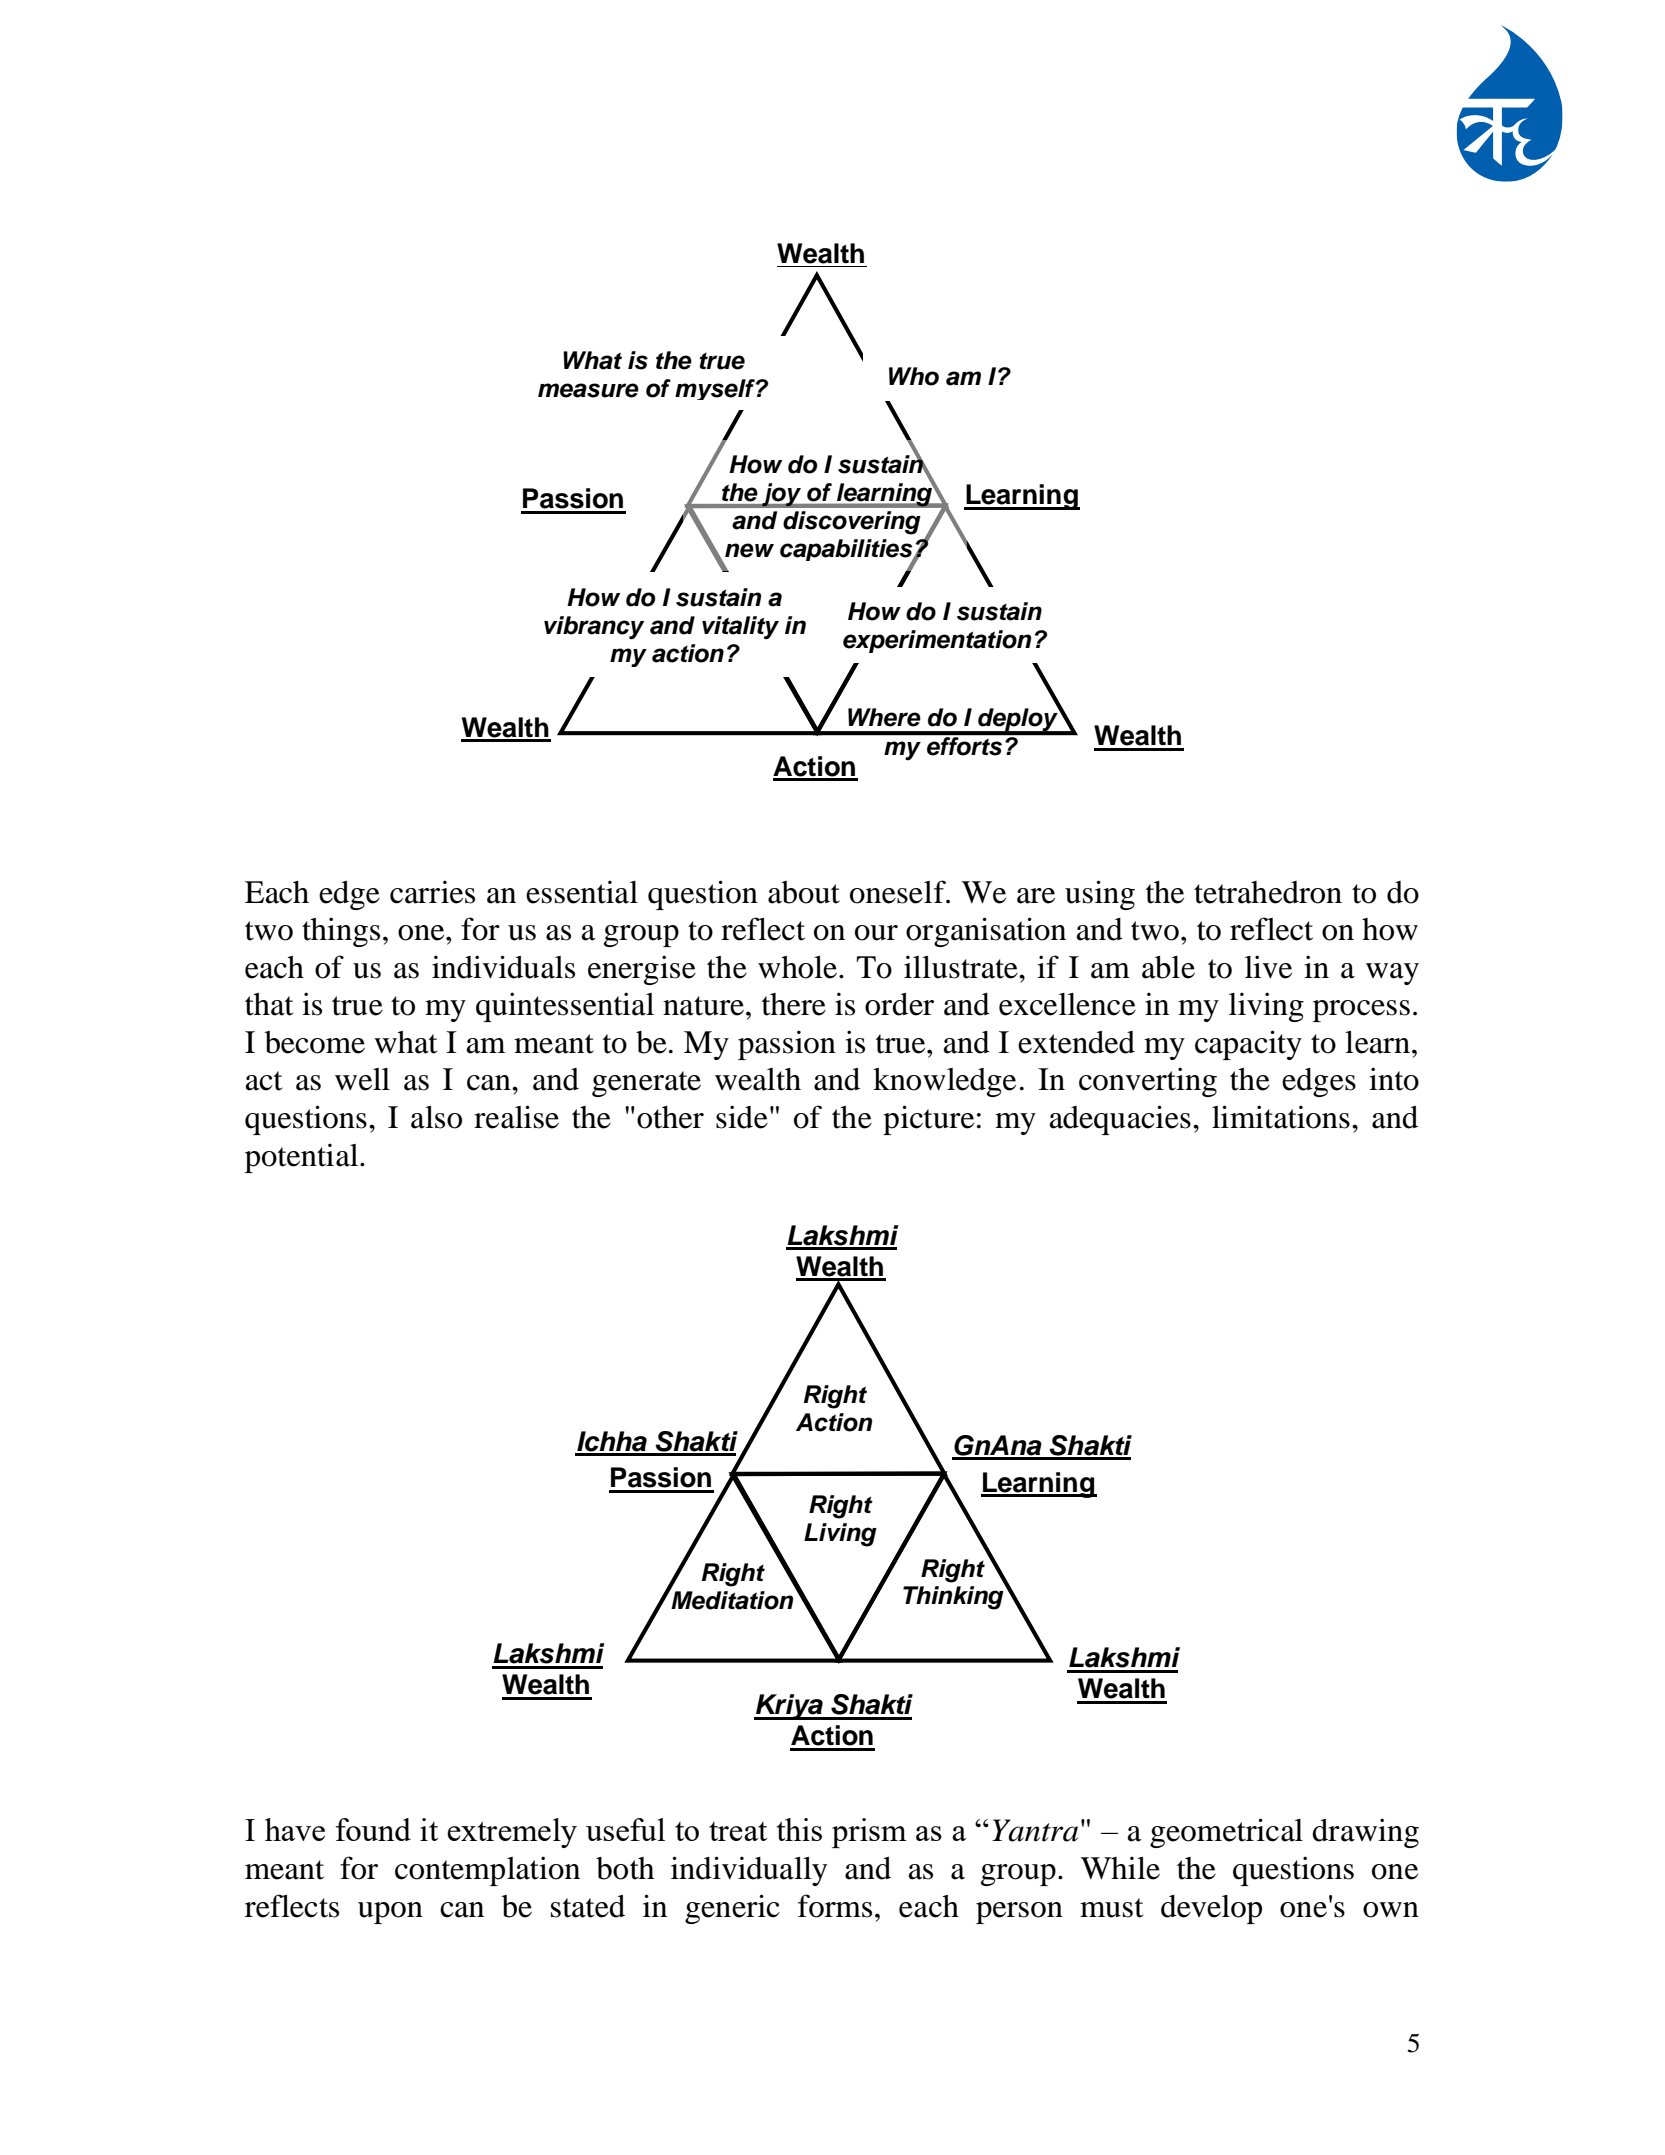  Describe the element at coordinates (782, 495) in the document. I see `joy` at that location.
